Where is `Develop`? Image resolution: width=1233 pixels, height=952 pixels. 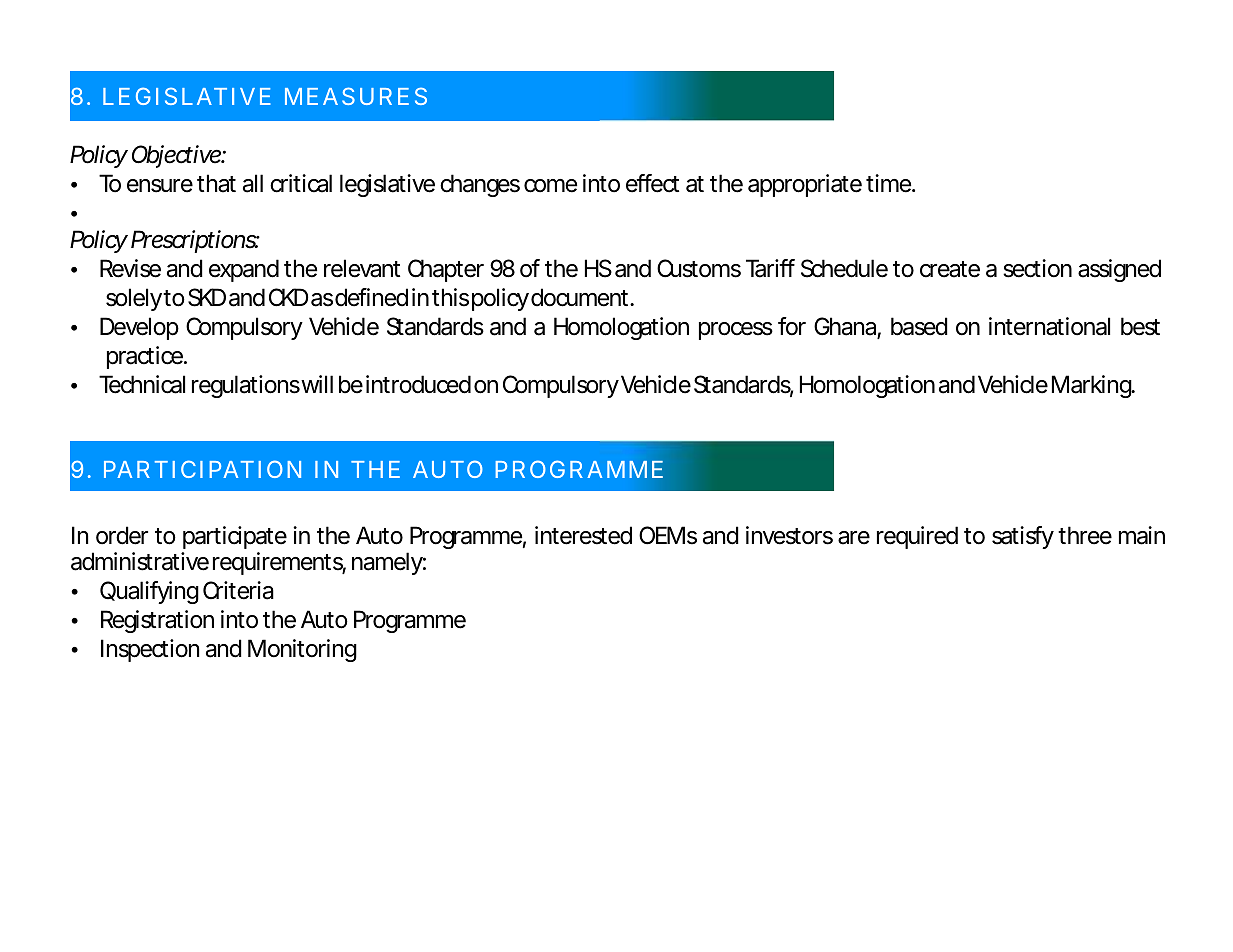 Develop is located at coordinates (139, 328).
